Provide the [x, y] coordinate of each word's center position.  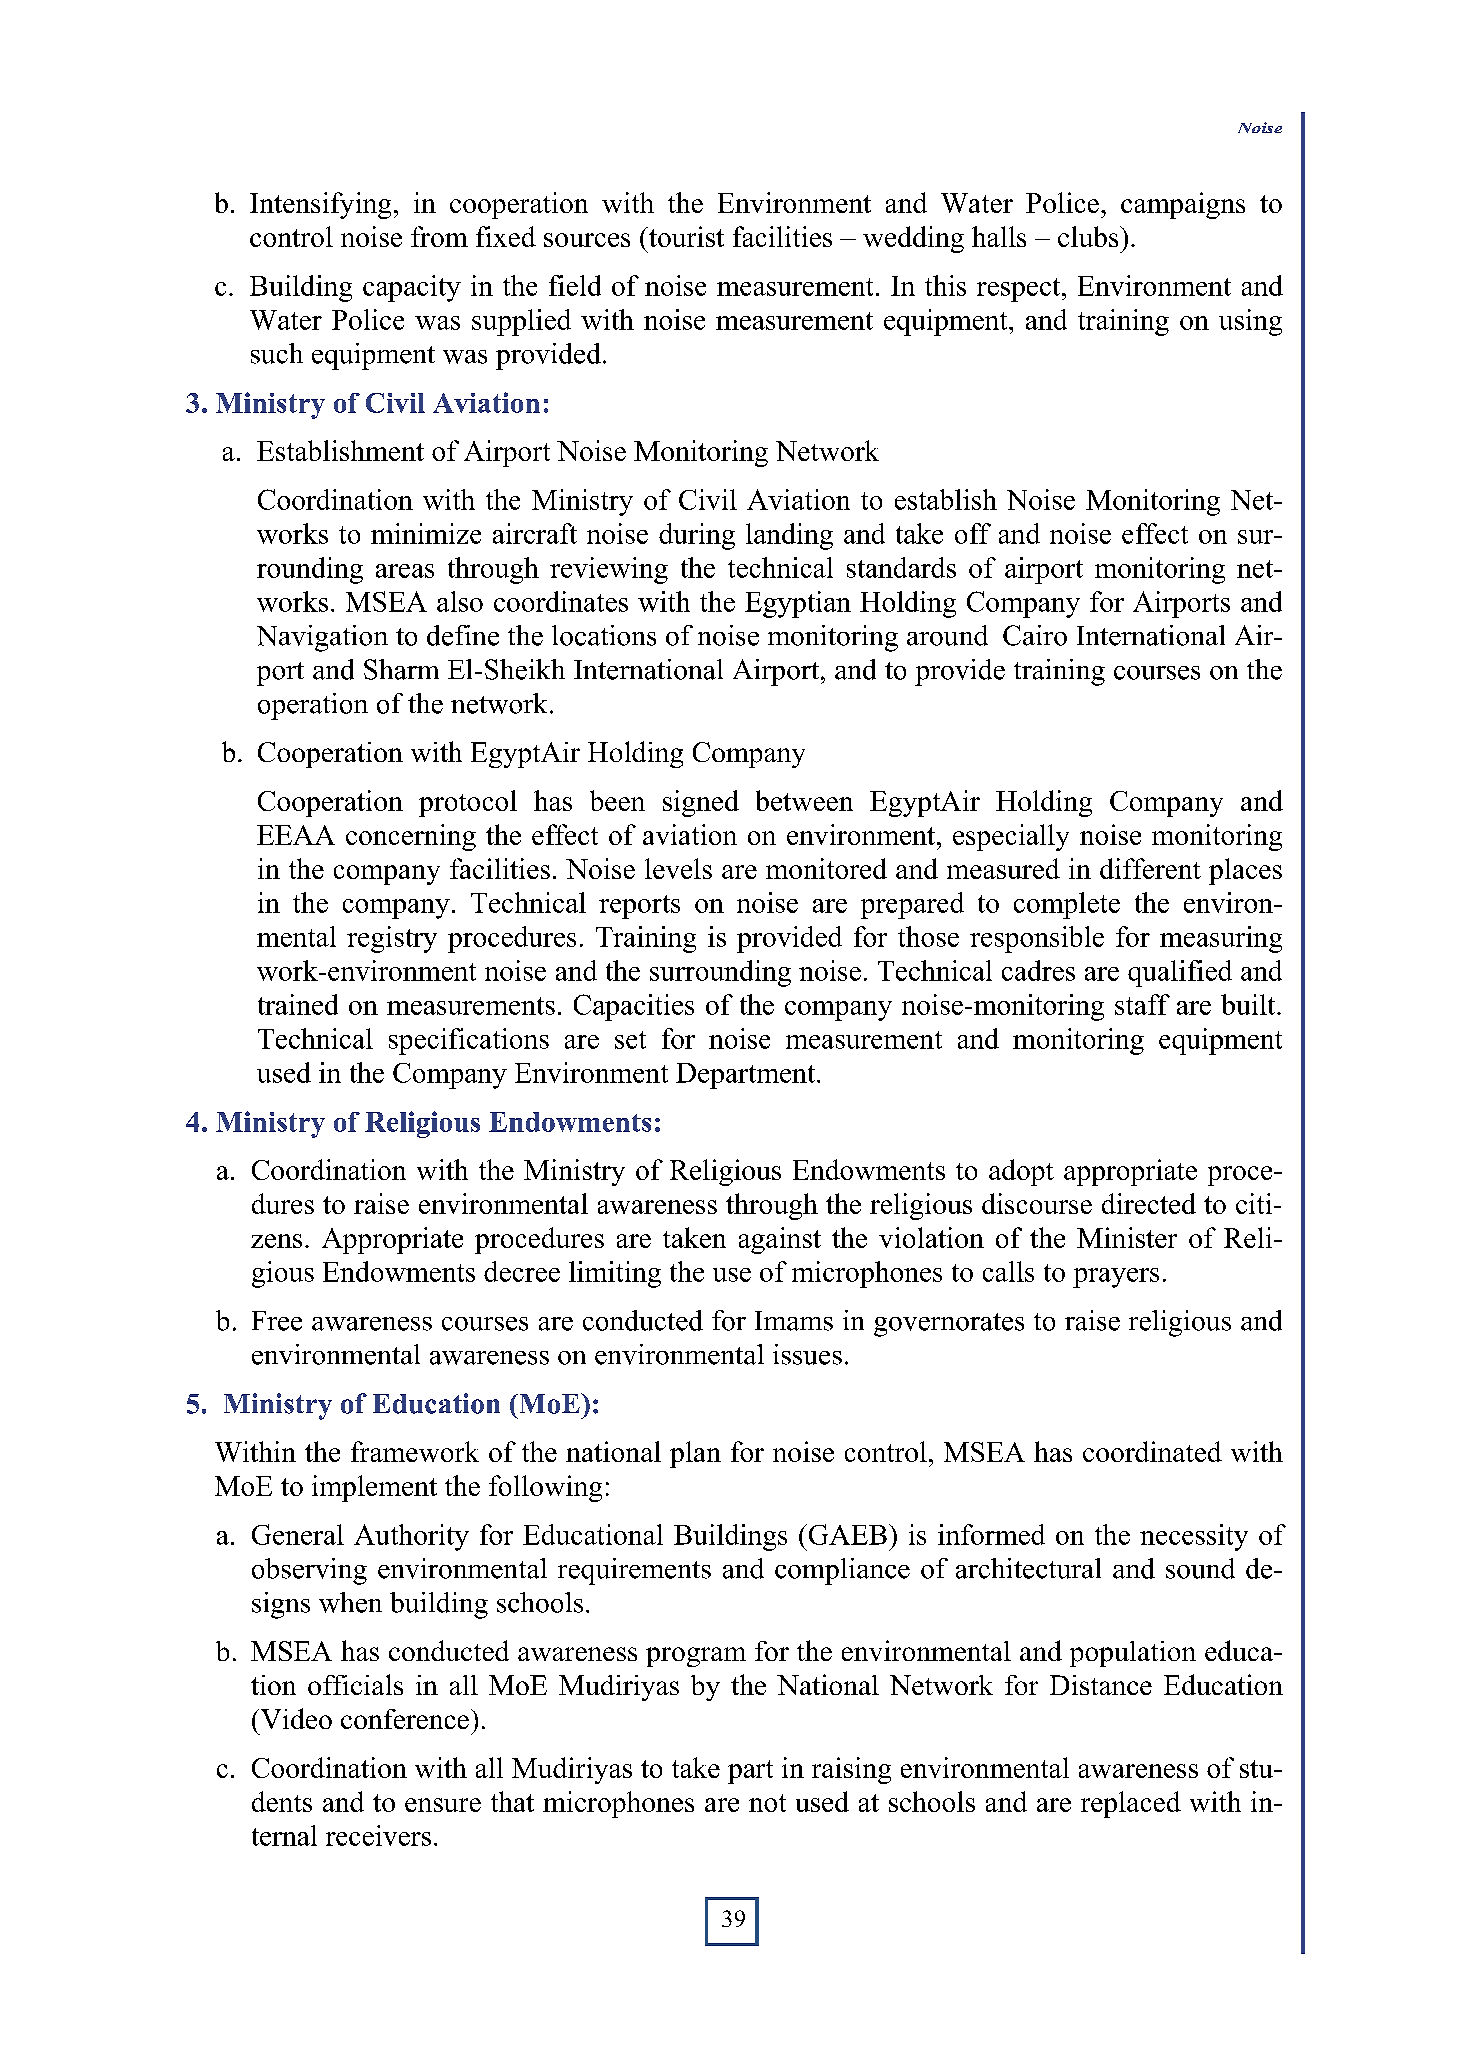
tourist [685, 236]
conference [405, 1719]
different [1150, 868]
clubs [1089, 236]
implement [374, 1488]
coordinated [1152, 1451]
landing [789, 536]
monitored [826, 868]
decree [522, 1271]
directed [1149, 1203]
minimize [426, 533]
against [780, 1240]
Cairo [1035, 635]
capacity [412, 288]
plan [695, 1454]
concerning [411, 837]
